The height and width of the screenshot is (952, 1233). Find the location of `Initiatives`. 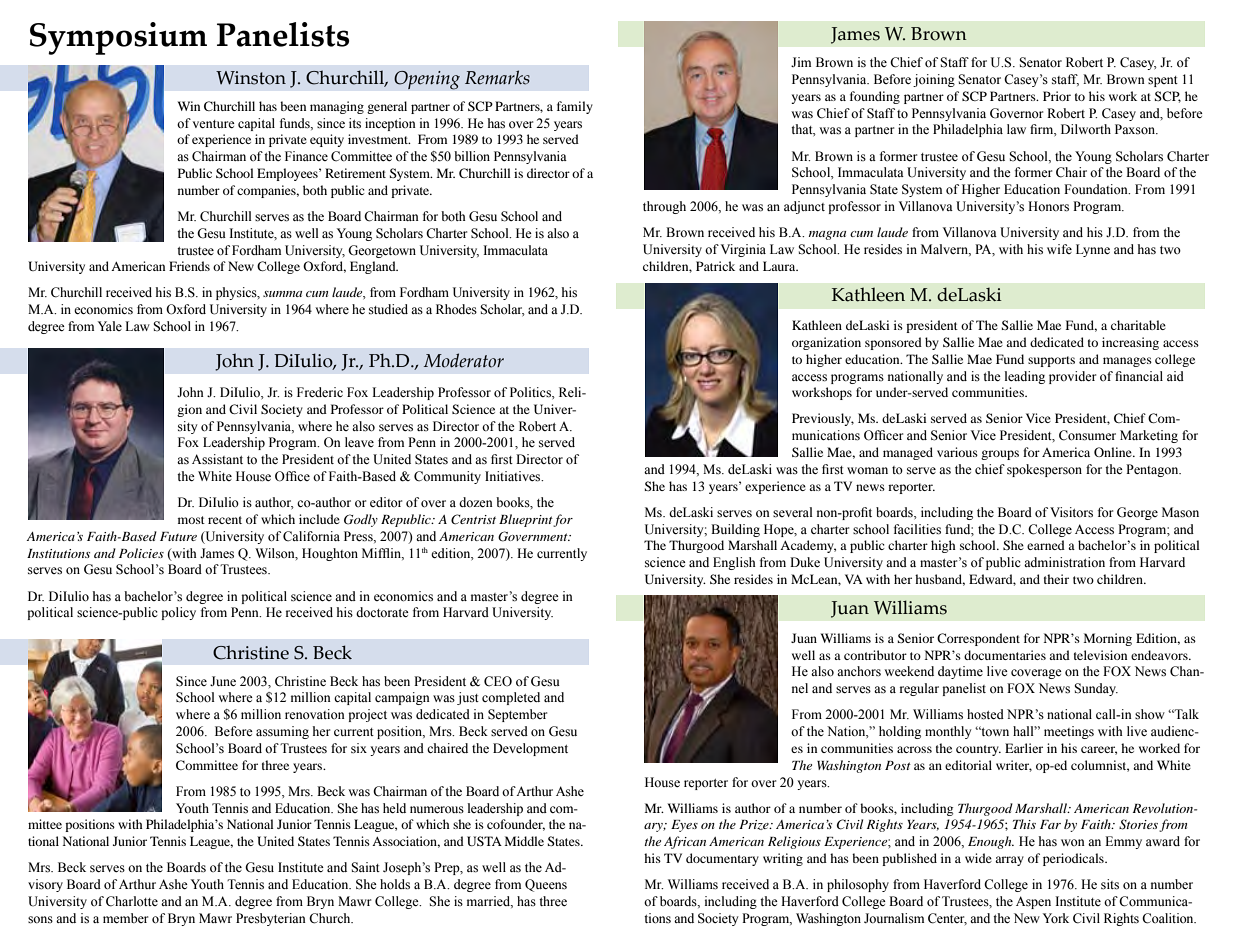

Initiatives is located at coordinates (514, 476).
